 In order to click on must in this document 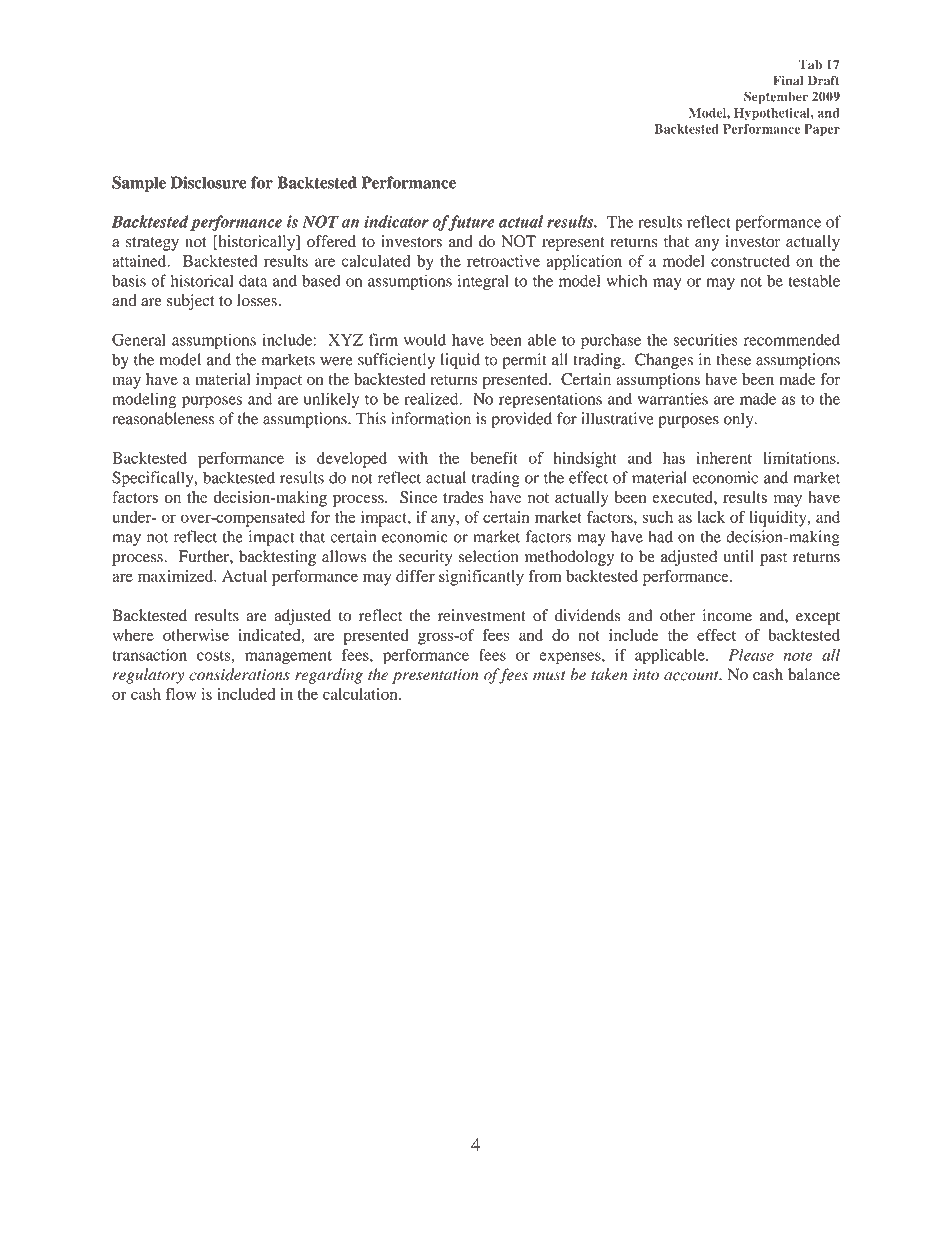, I will do `click(549, 676)`.
